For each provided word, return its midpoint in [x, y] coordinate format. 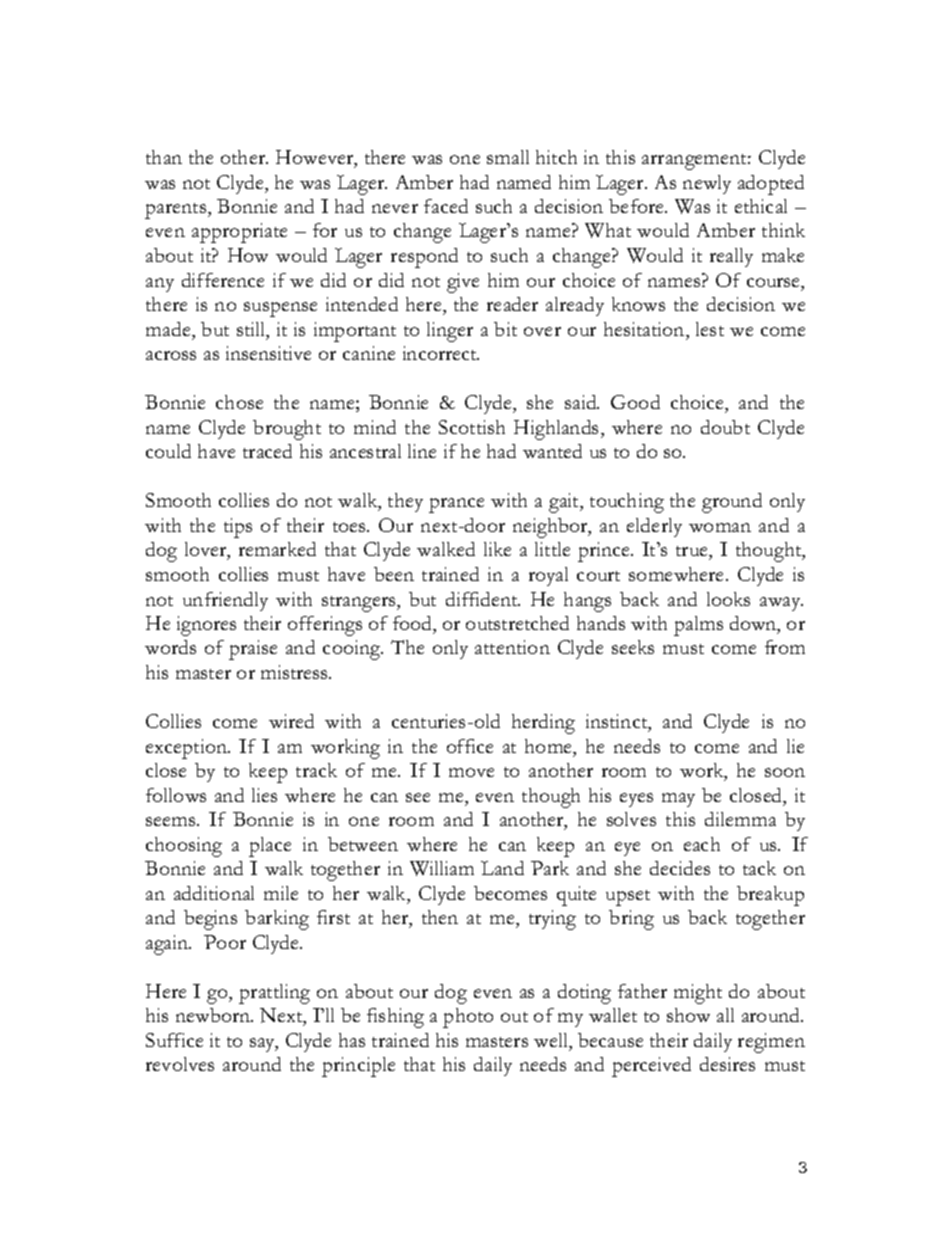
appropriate [239, 233]
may [678, 800]
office [470, 746]
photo [468, 1018]
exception [188, 749]
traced [267, 451]
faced [446, 206]
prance [456, 505]
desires [727, 1064]
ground [732, 503]
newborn [214, 1015]
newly [707, 184]
